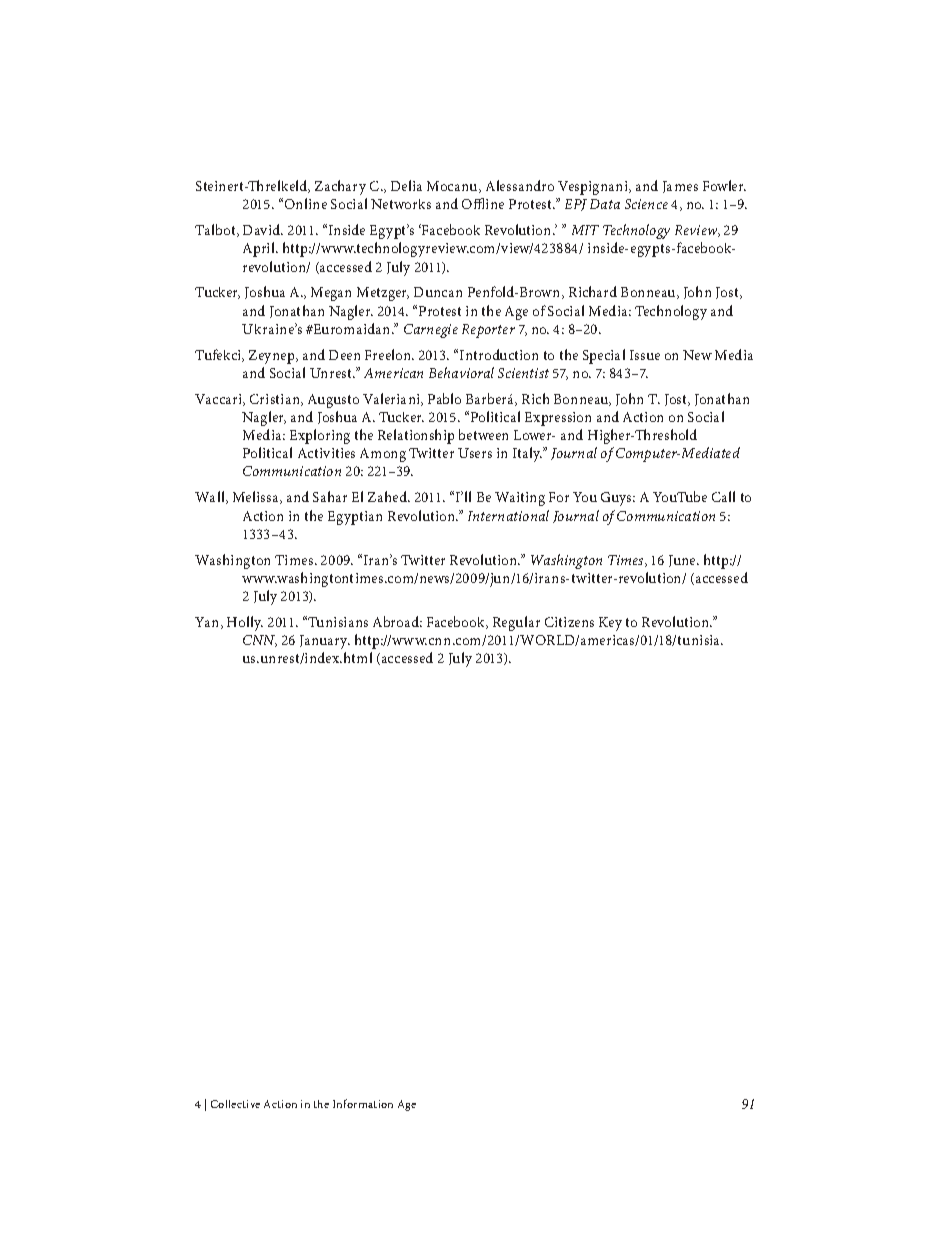 This screenshot has width=952, height=1233. Describe the element at coordinates (516, 623) in the screenshot. I see `Regular` at that location.
